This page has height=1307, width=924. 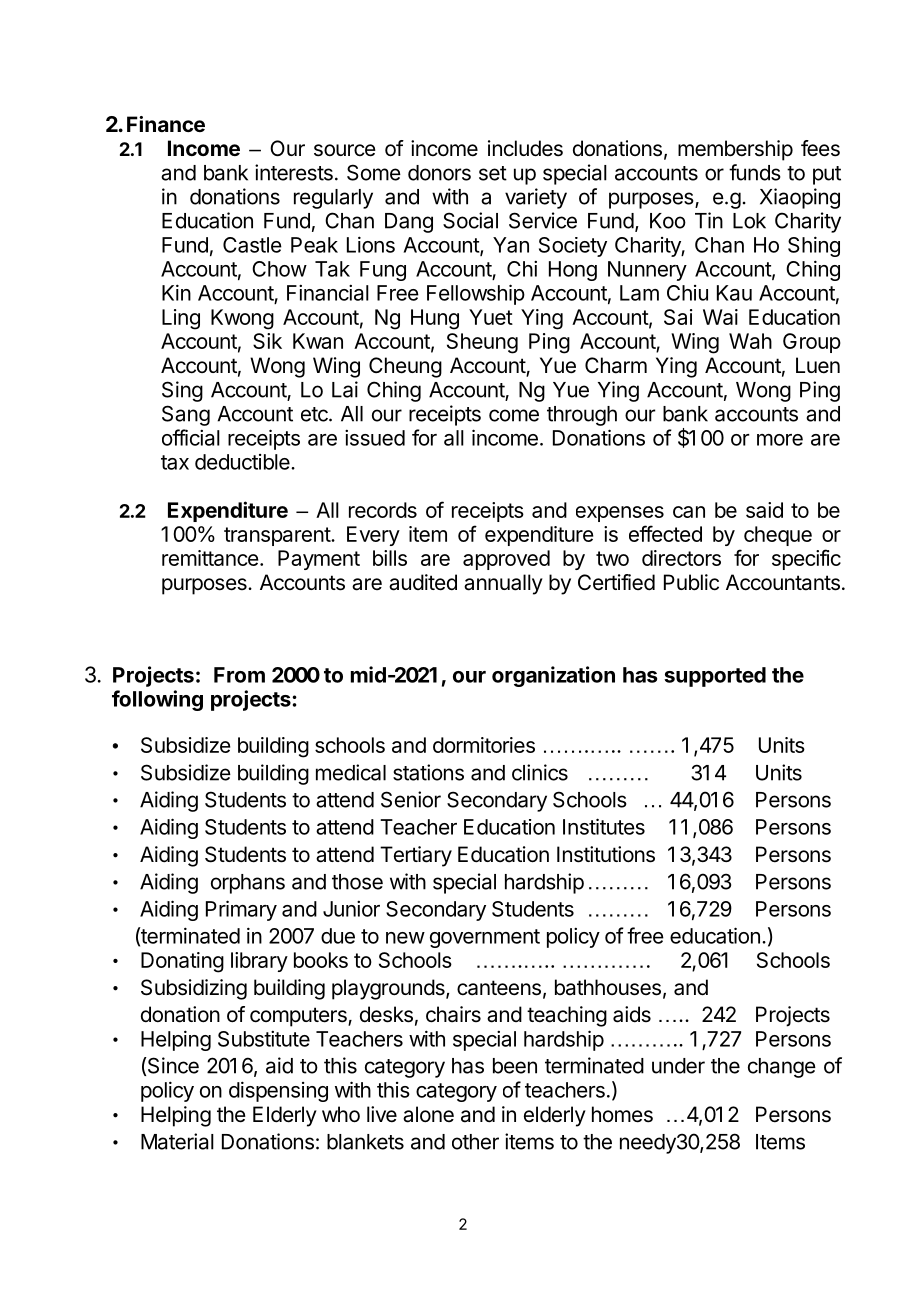 I want to click on Material, so click(x=177, y=1141).
